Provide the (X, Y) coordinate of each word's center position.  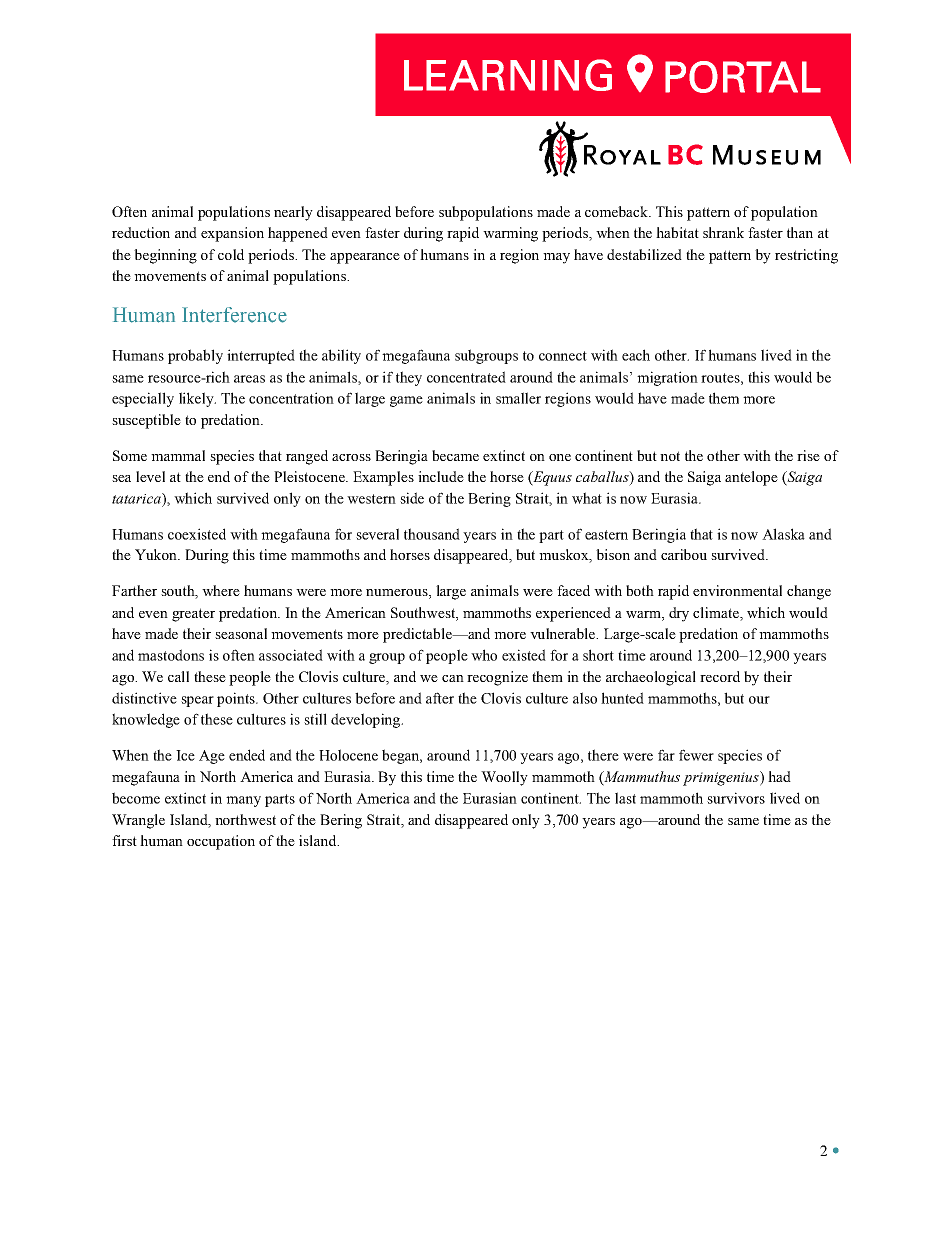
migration (667, 378)
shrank (723, 232)
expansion (232, 234)
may (556, 258)
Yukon (157, 554)
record (720, 676)
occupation (221, 842)
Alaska (783, 534)
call (178, 676)
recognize (497, 678)
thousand (432, 534)
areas (249, 379)
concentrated (466, 377)
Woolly (504, 778)
